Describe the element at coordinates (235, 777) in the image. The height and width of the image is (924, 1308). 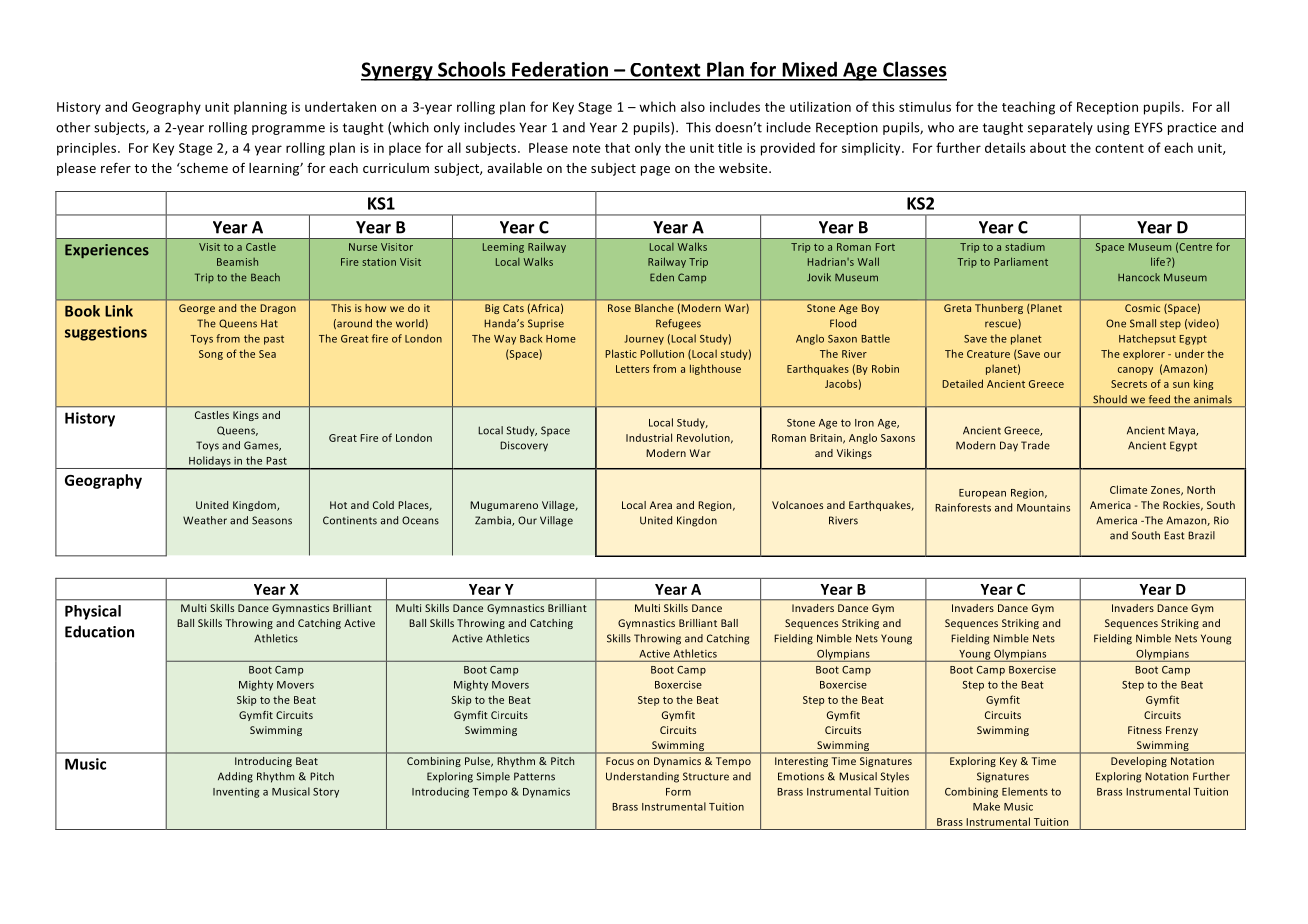
I see `Adding` at that location.
